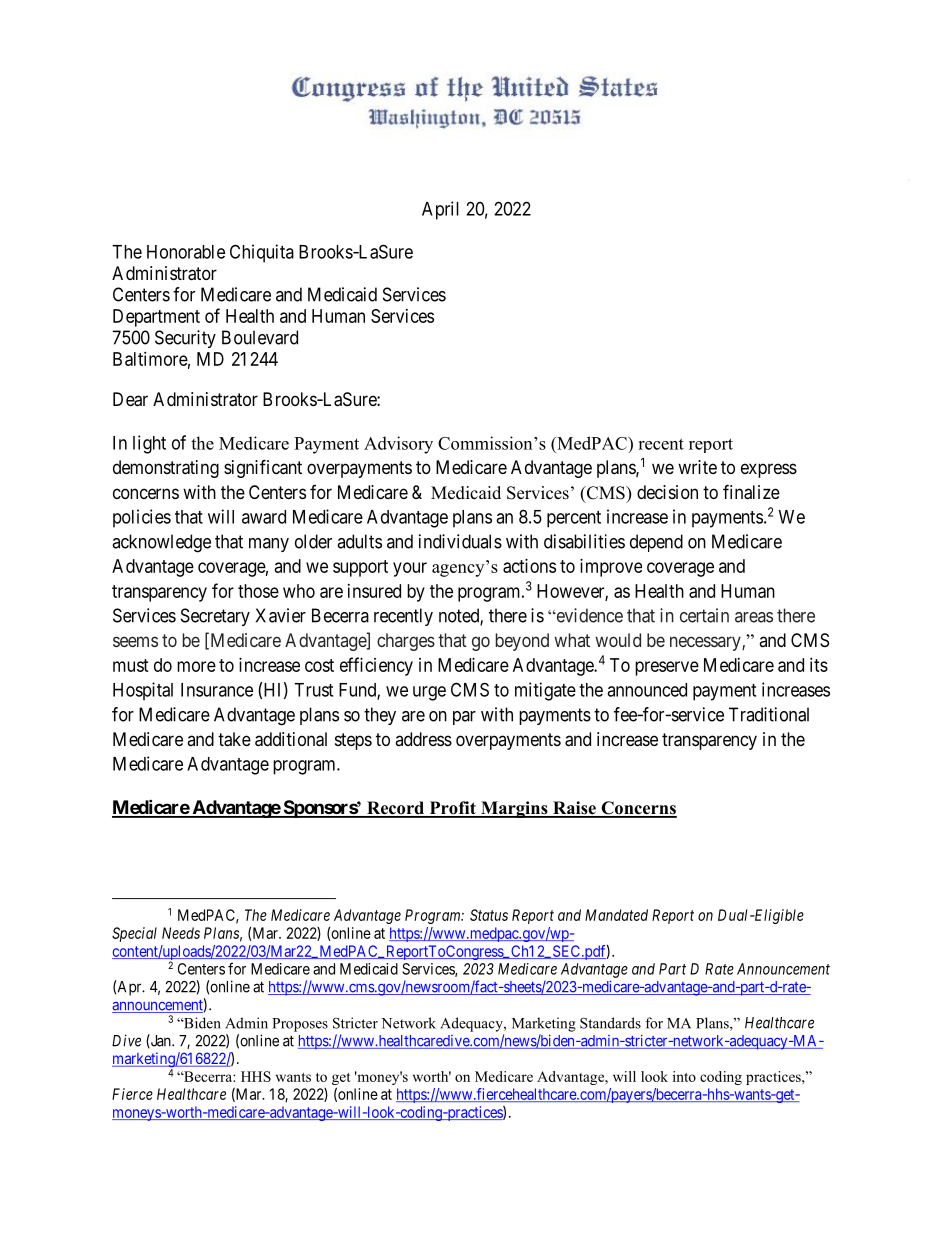 Image resolution: width=952 pixels, height=1233 pixels. What do you see at coordinates (684, 1076) in the screenshot?
I see `into` at bounding box center [684, 1076].
